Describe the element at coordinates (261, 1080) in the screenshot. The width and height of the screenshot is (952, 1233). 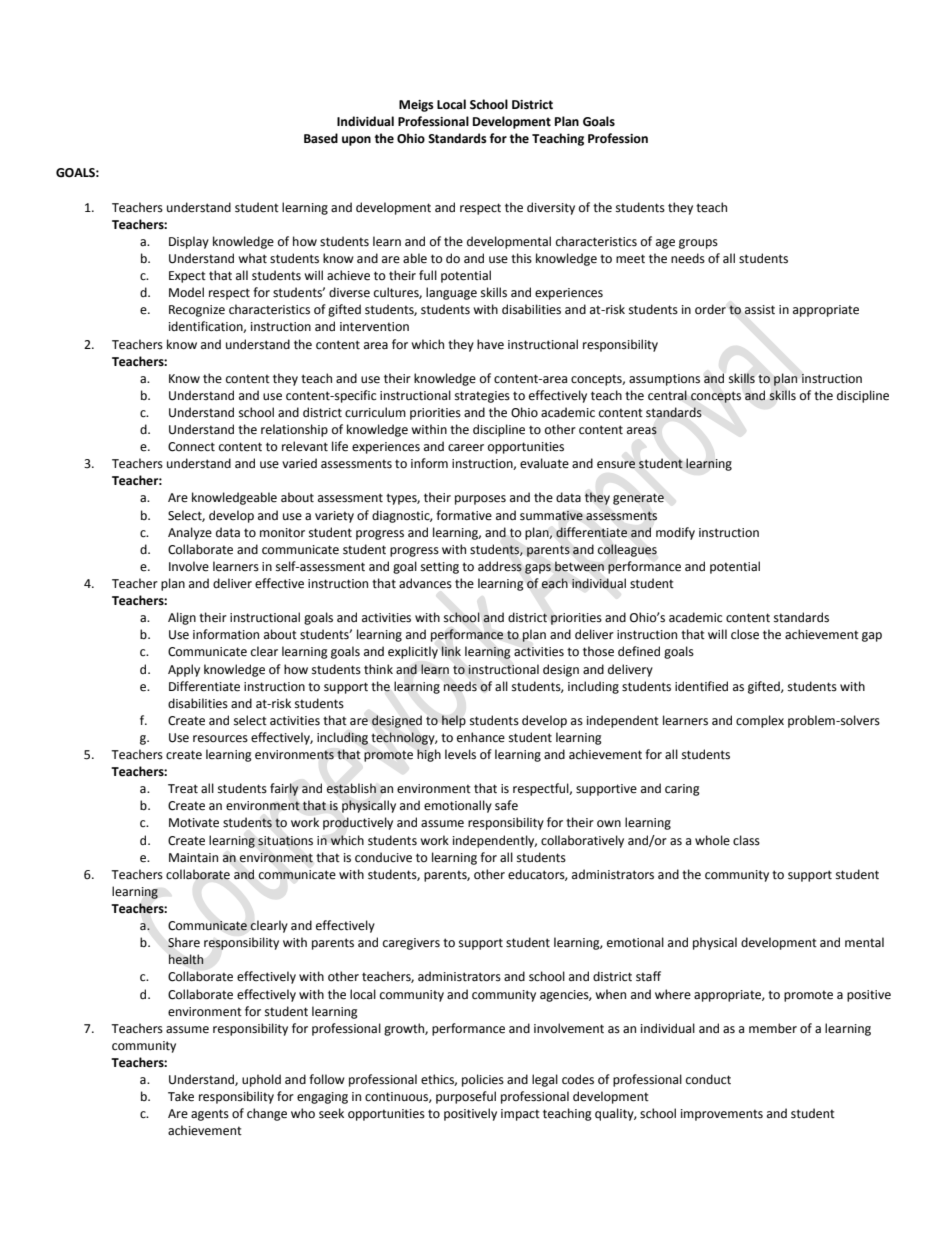
I see `uphold` at that location.
